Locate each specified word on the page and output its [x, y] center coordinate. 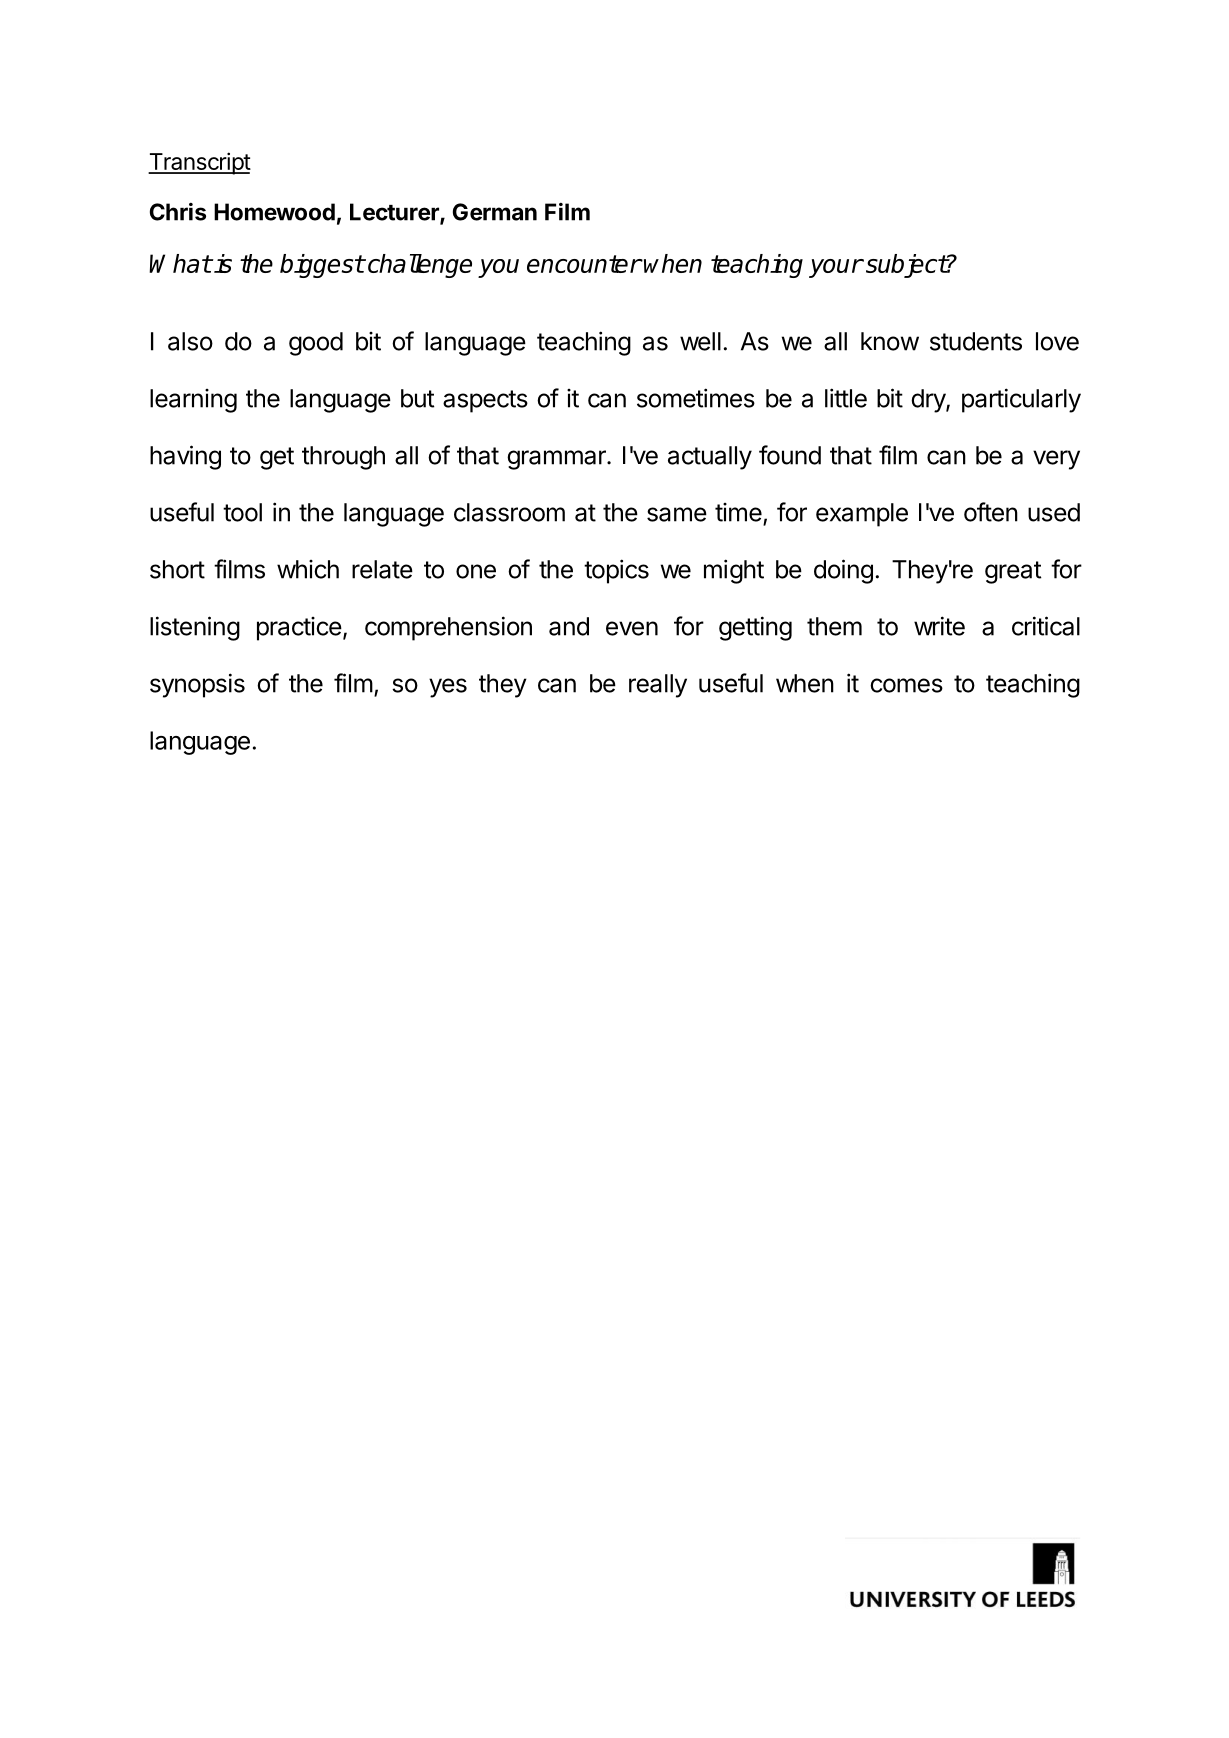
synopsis [197, 685]
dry [929, 401]
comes [906, 685]
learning [193, 401]
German [495, 212]
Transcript [199, 163]
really [658, 686]
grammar [557, 460]
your [836, 268]
